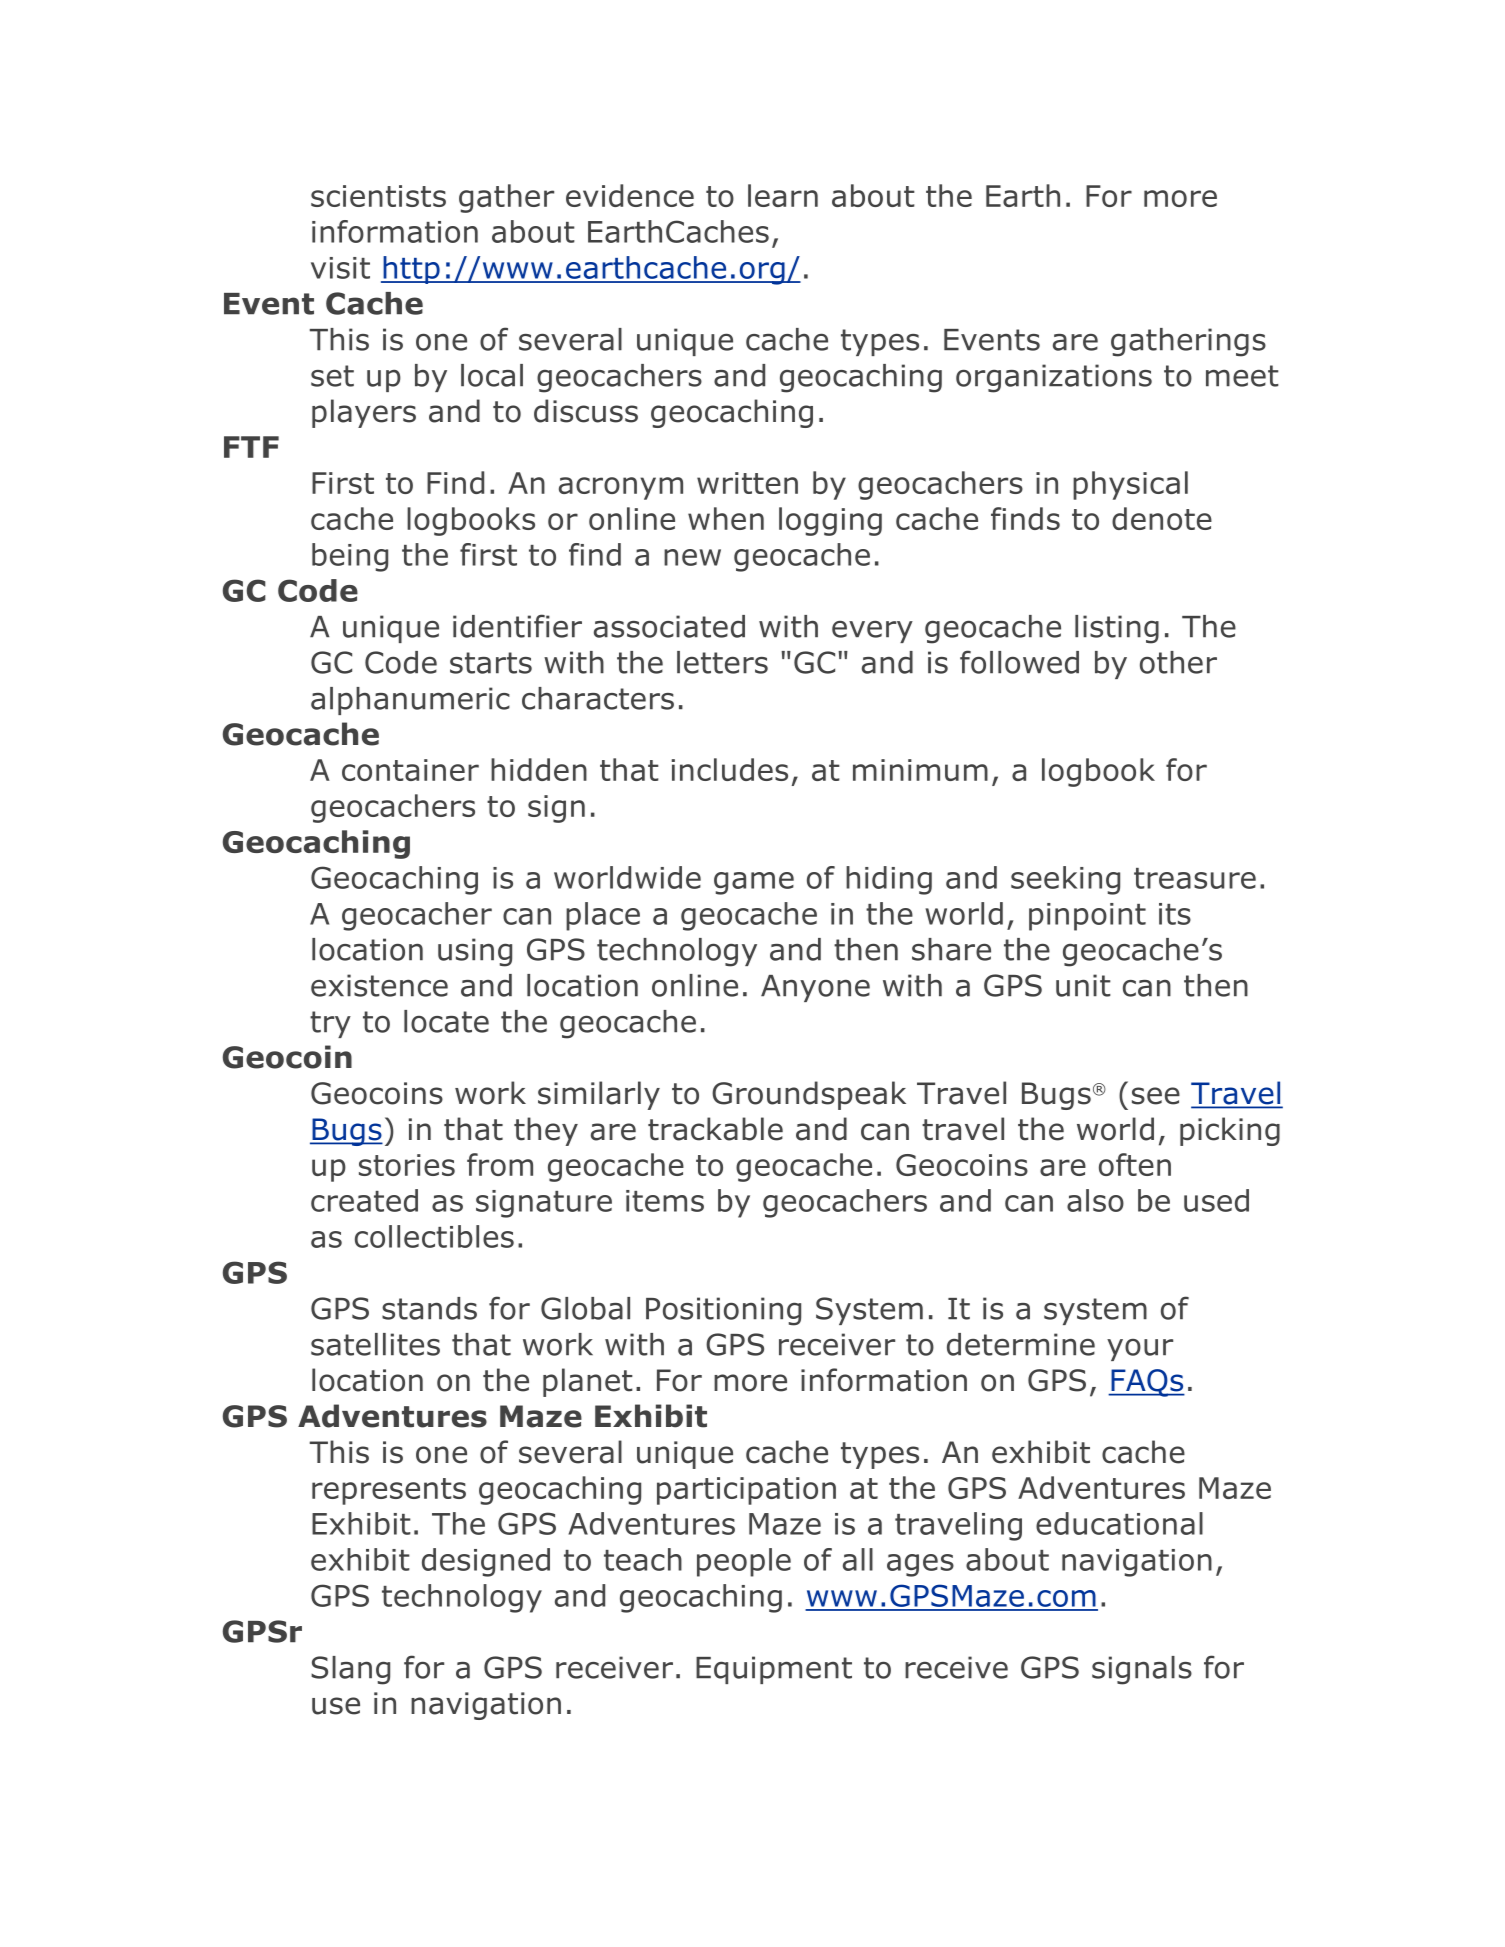 Image resolution: width=1505 pixels, height=1947 pixels. Describe the element at coordinates (692, 557) in the image. I see `new` at that location.
